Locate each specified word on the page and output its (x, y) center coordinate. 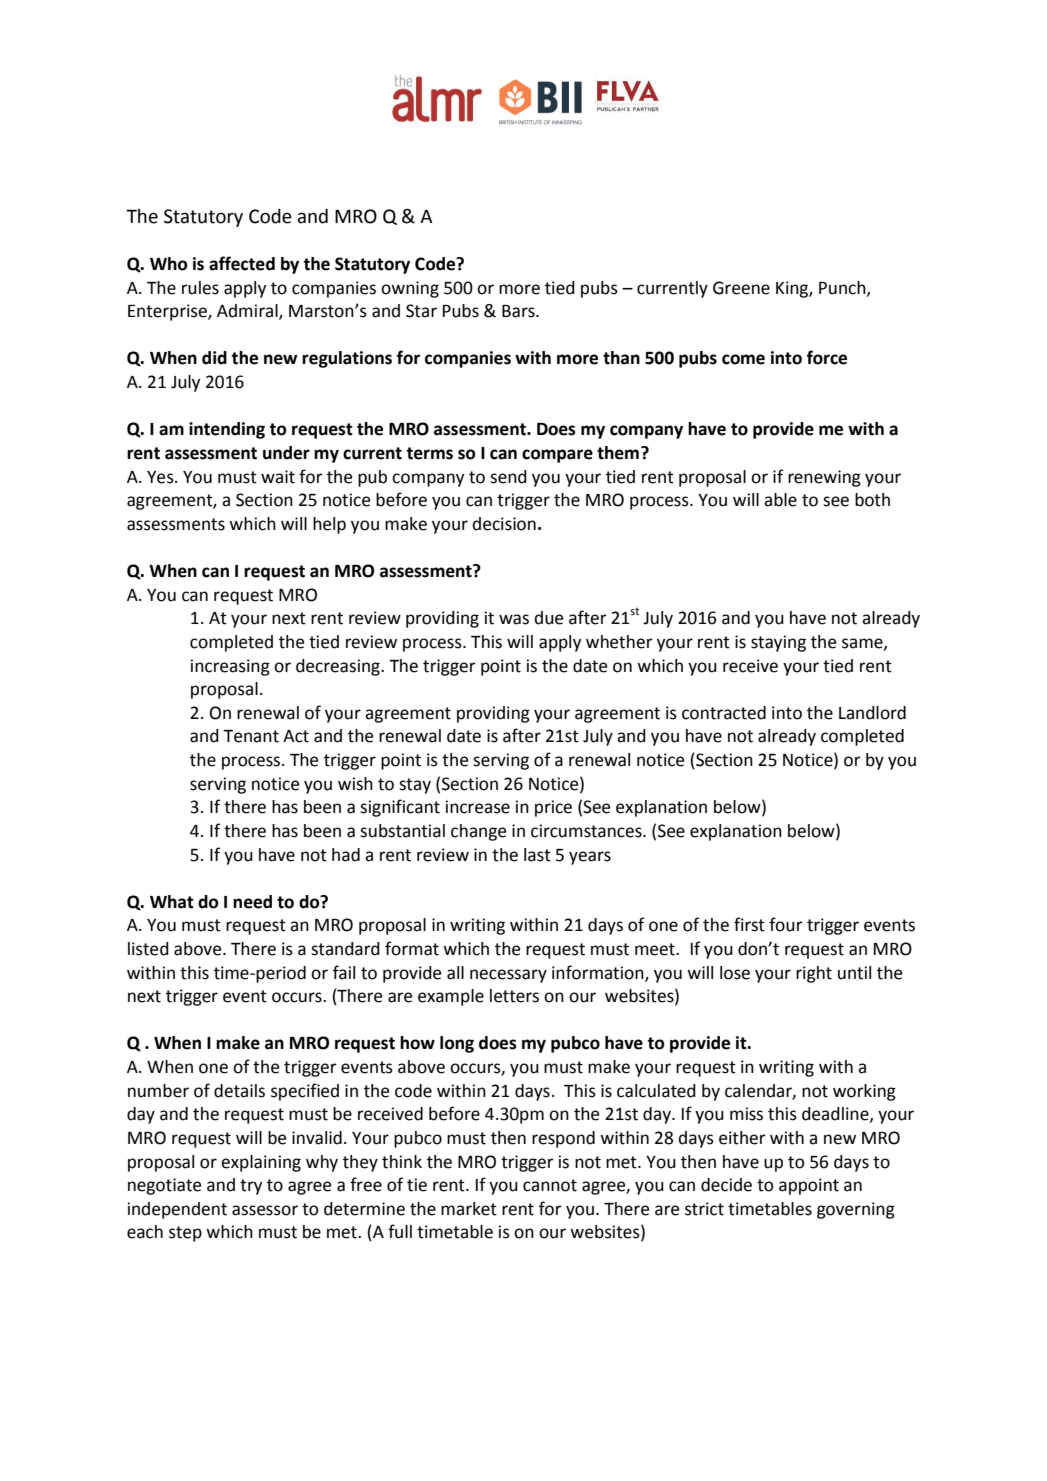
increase (478, 807)
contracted (724, 713)
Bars (519, 311)
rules (200, 288)
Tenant (251, 736)
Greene (741, 288)
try (251, 1187)
